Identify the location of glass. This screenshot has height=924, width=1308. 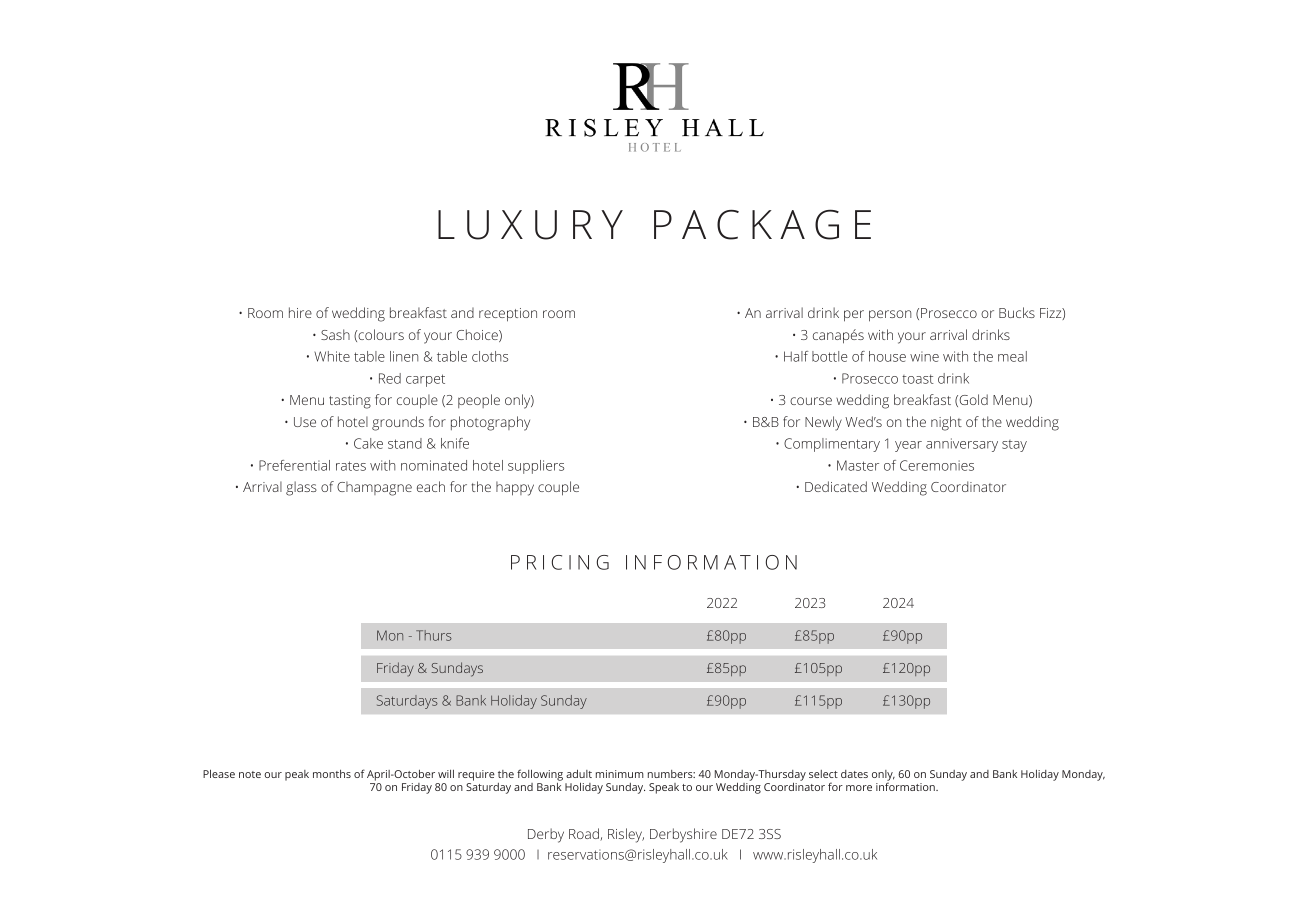
(301, 488).
